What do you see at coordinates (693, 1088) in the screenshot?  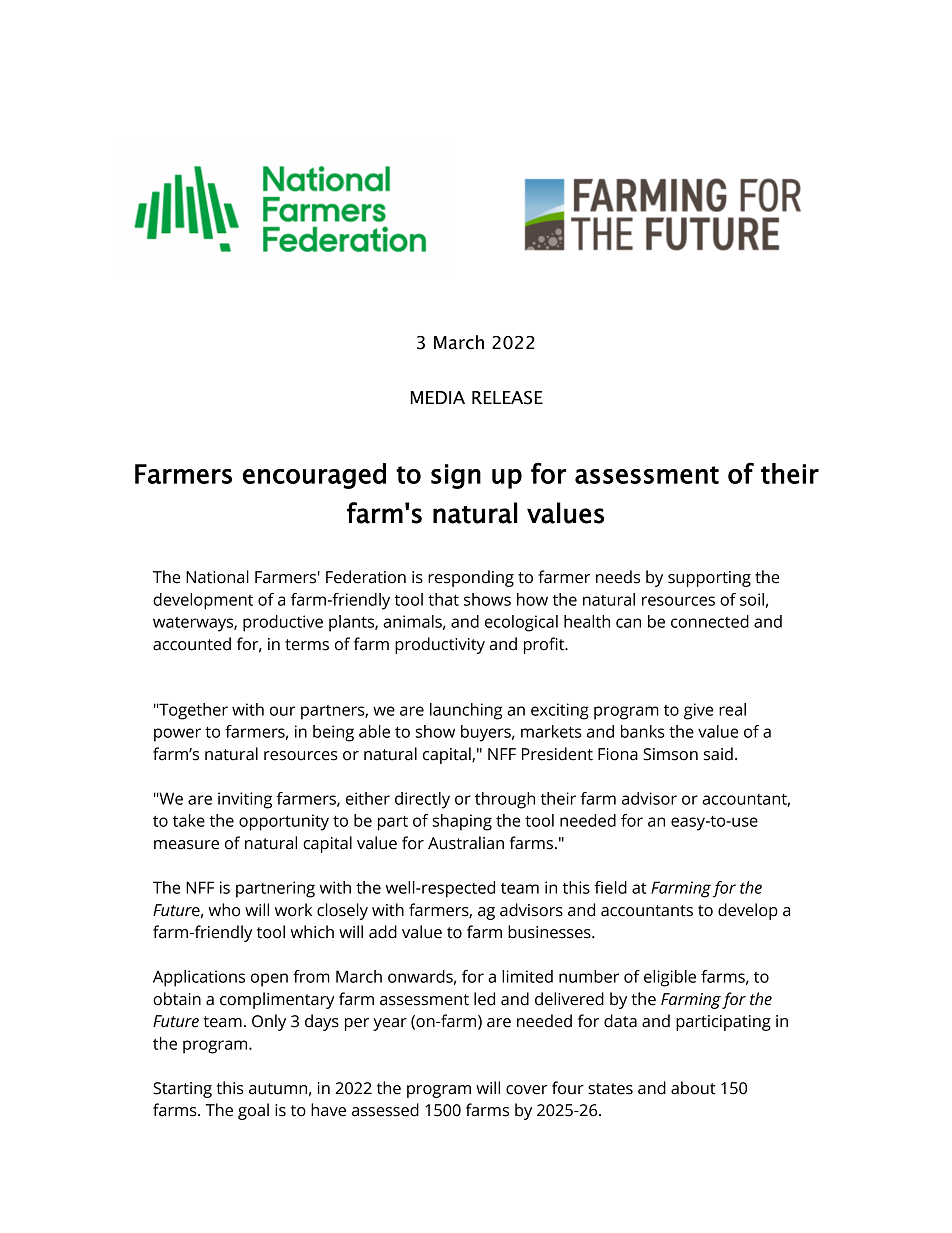 I see `about` at bounding box center [693, 1088].
